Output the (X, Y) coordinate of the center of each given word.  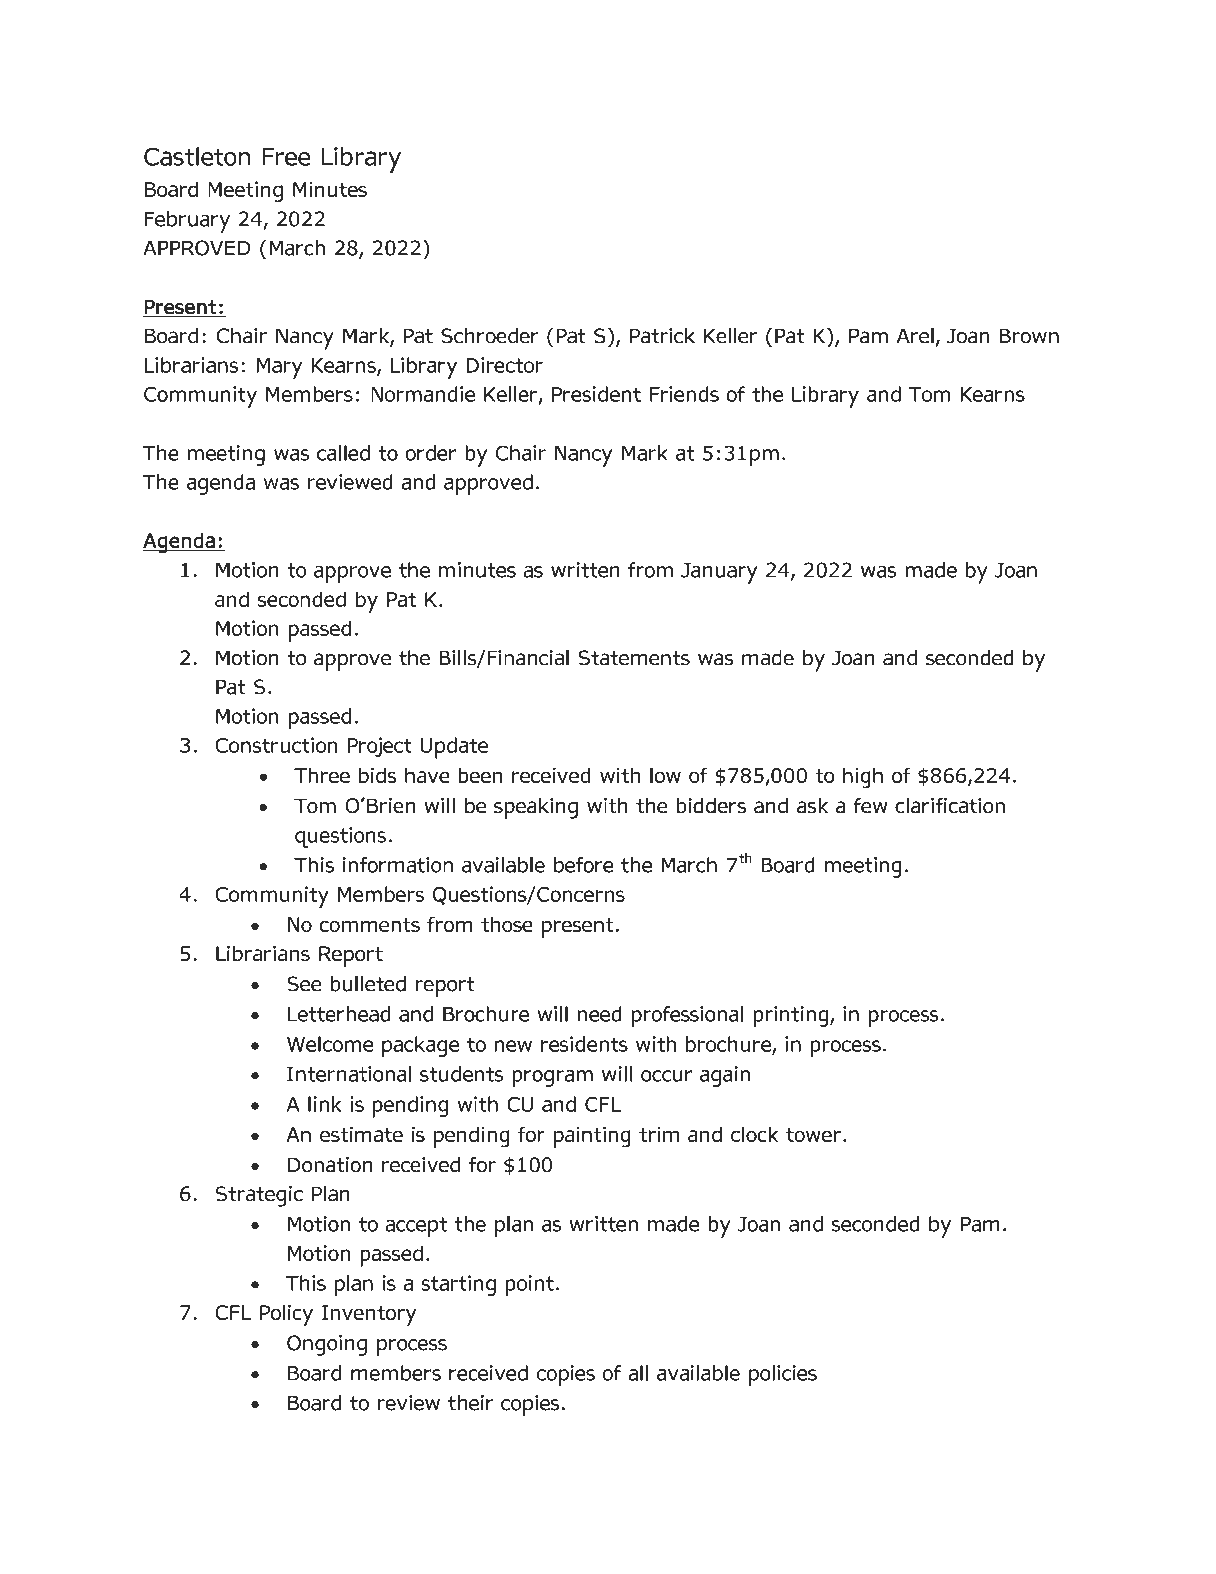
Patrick (662, 336)
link (325, 1104)
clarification (950, 805)
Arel (915, 336)
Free (286, 157)
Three (322, 775)
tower (813, 1135)
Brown (1029, 336)
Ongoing (327, 1345)
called (343, 453)
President (596, 394)
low (665, 775)
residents (584, 1044)
